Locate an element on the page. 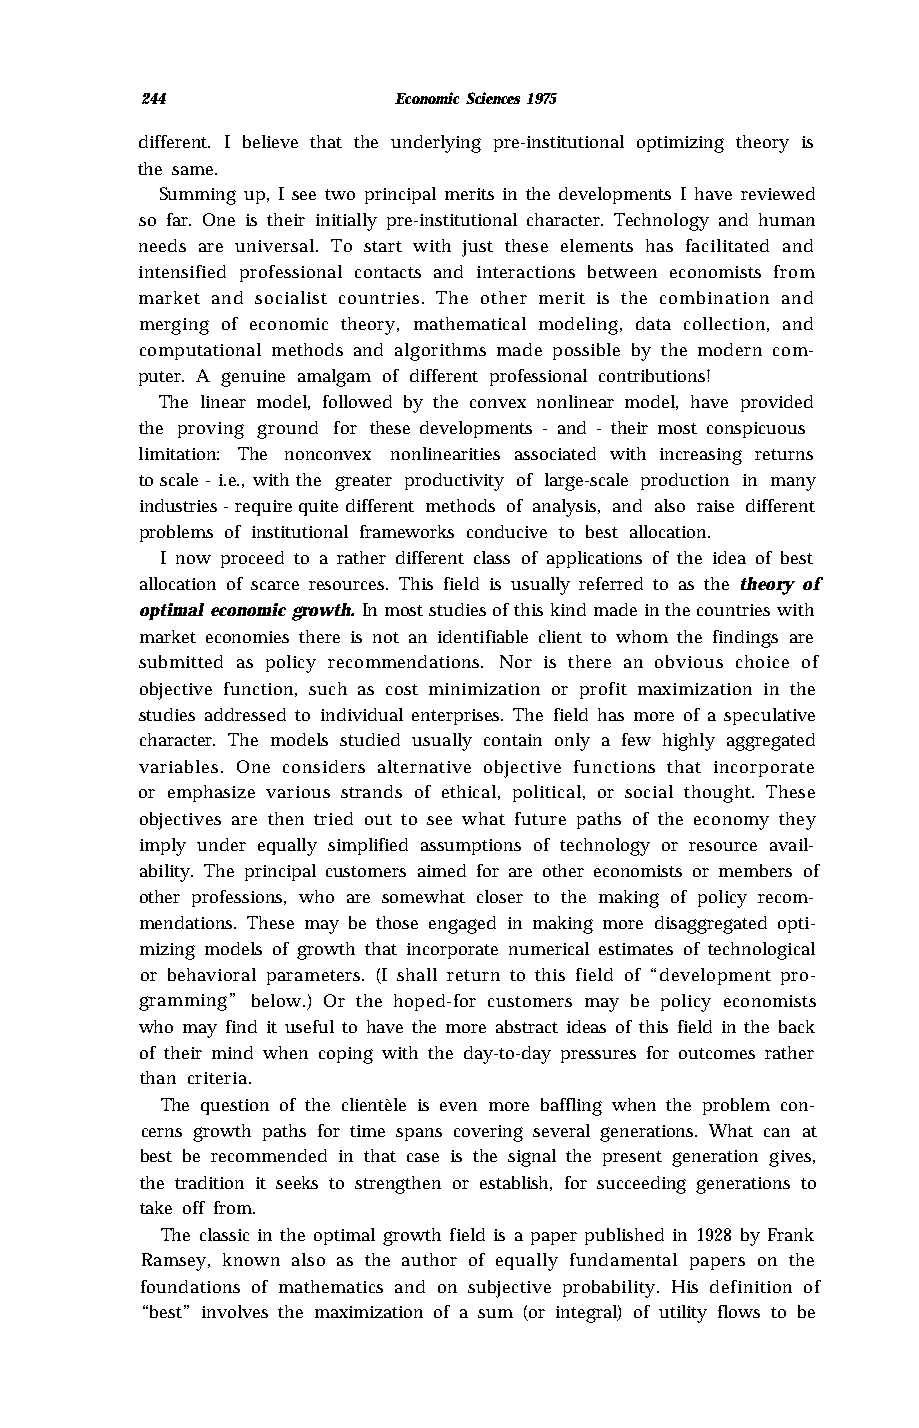  highly is located at coordinates (689, 742).
